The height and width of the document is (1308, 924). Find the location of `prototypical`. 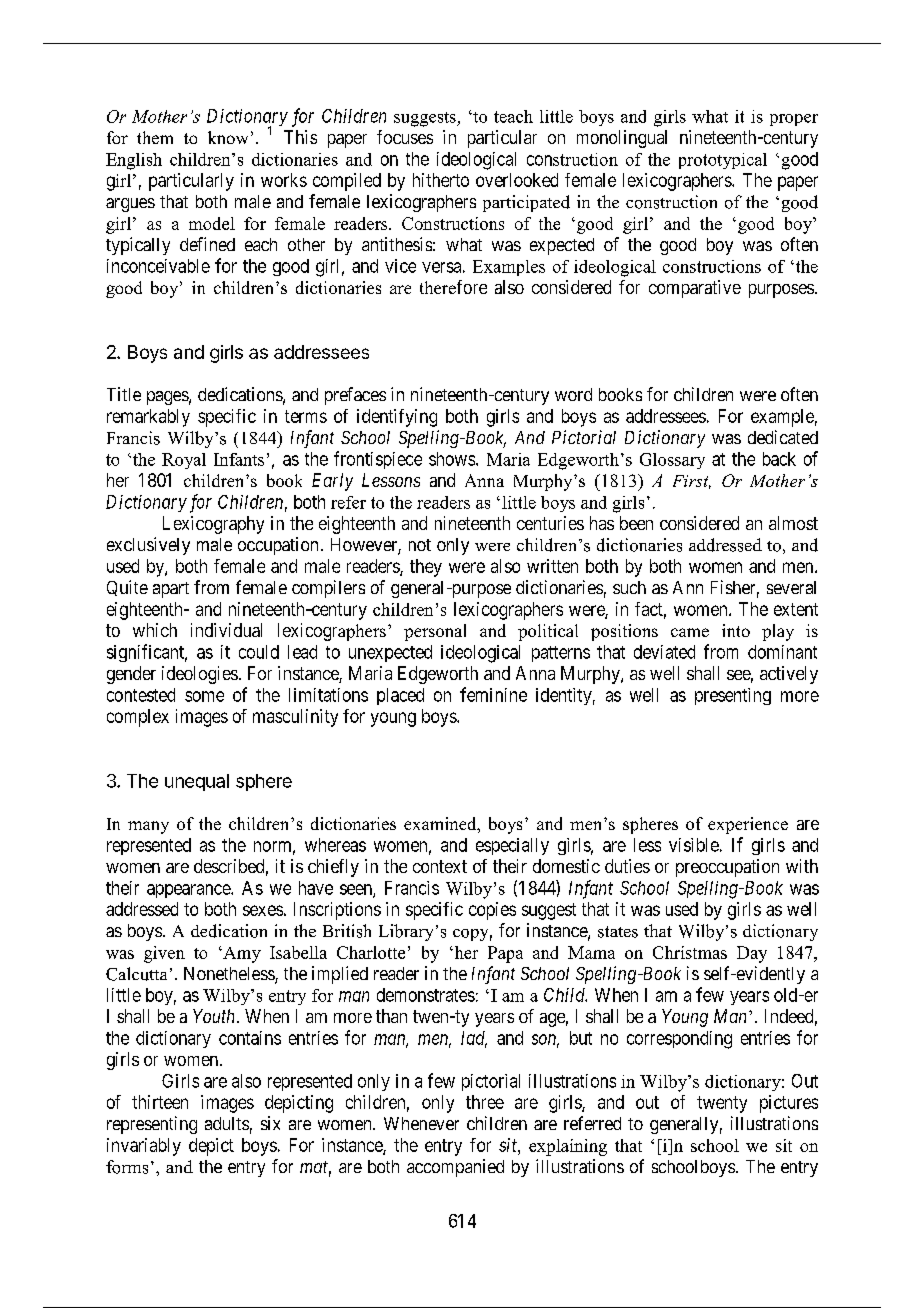

prototypical is located at coordinates (723, 161).
